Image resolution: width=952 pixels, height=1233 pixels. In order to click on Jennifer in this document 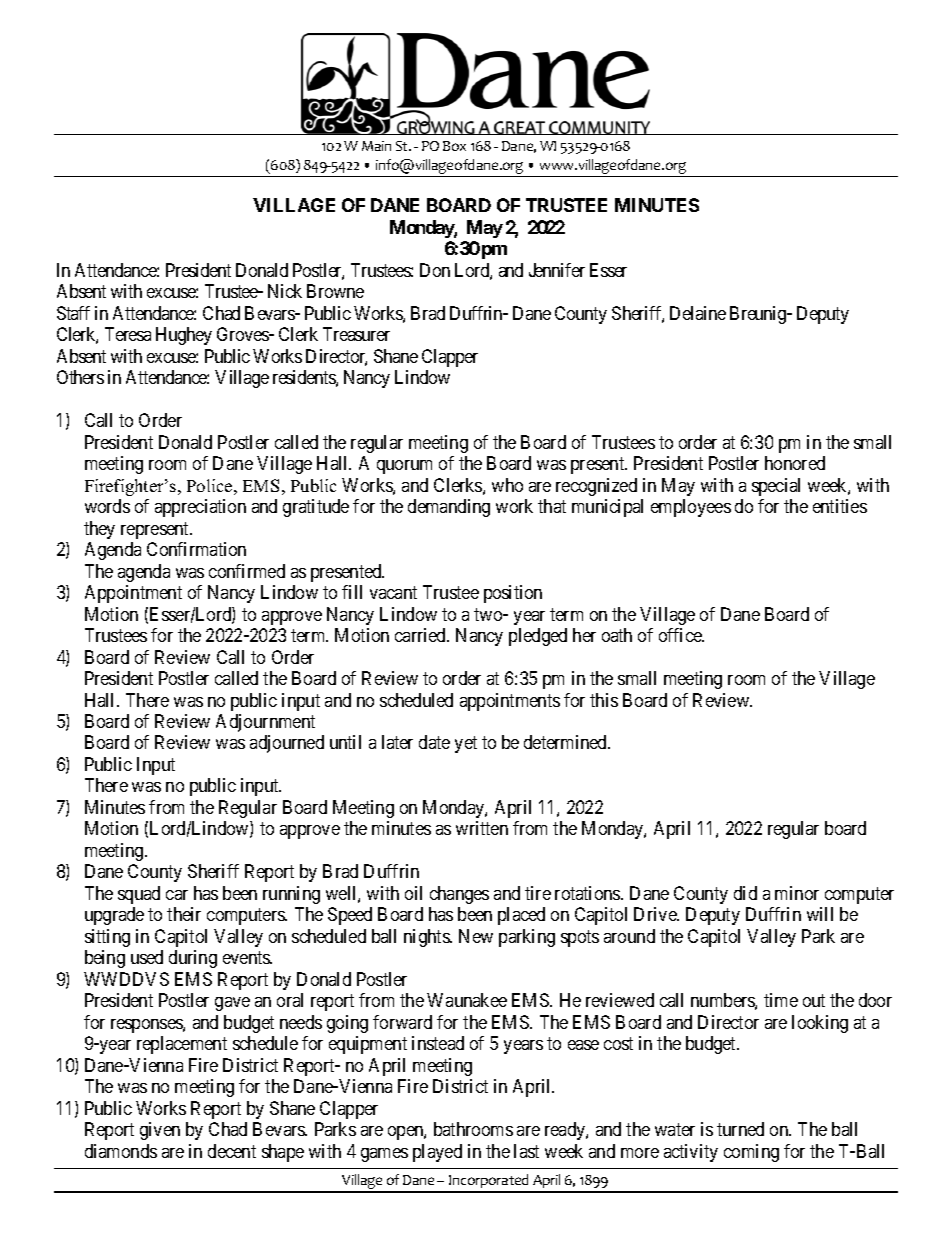, I will do `click(557, 270)`.
